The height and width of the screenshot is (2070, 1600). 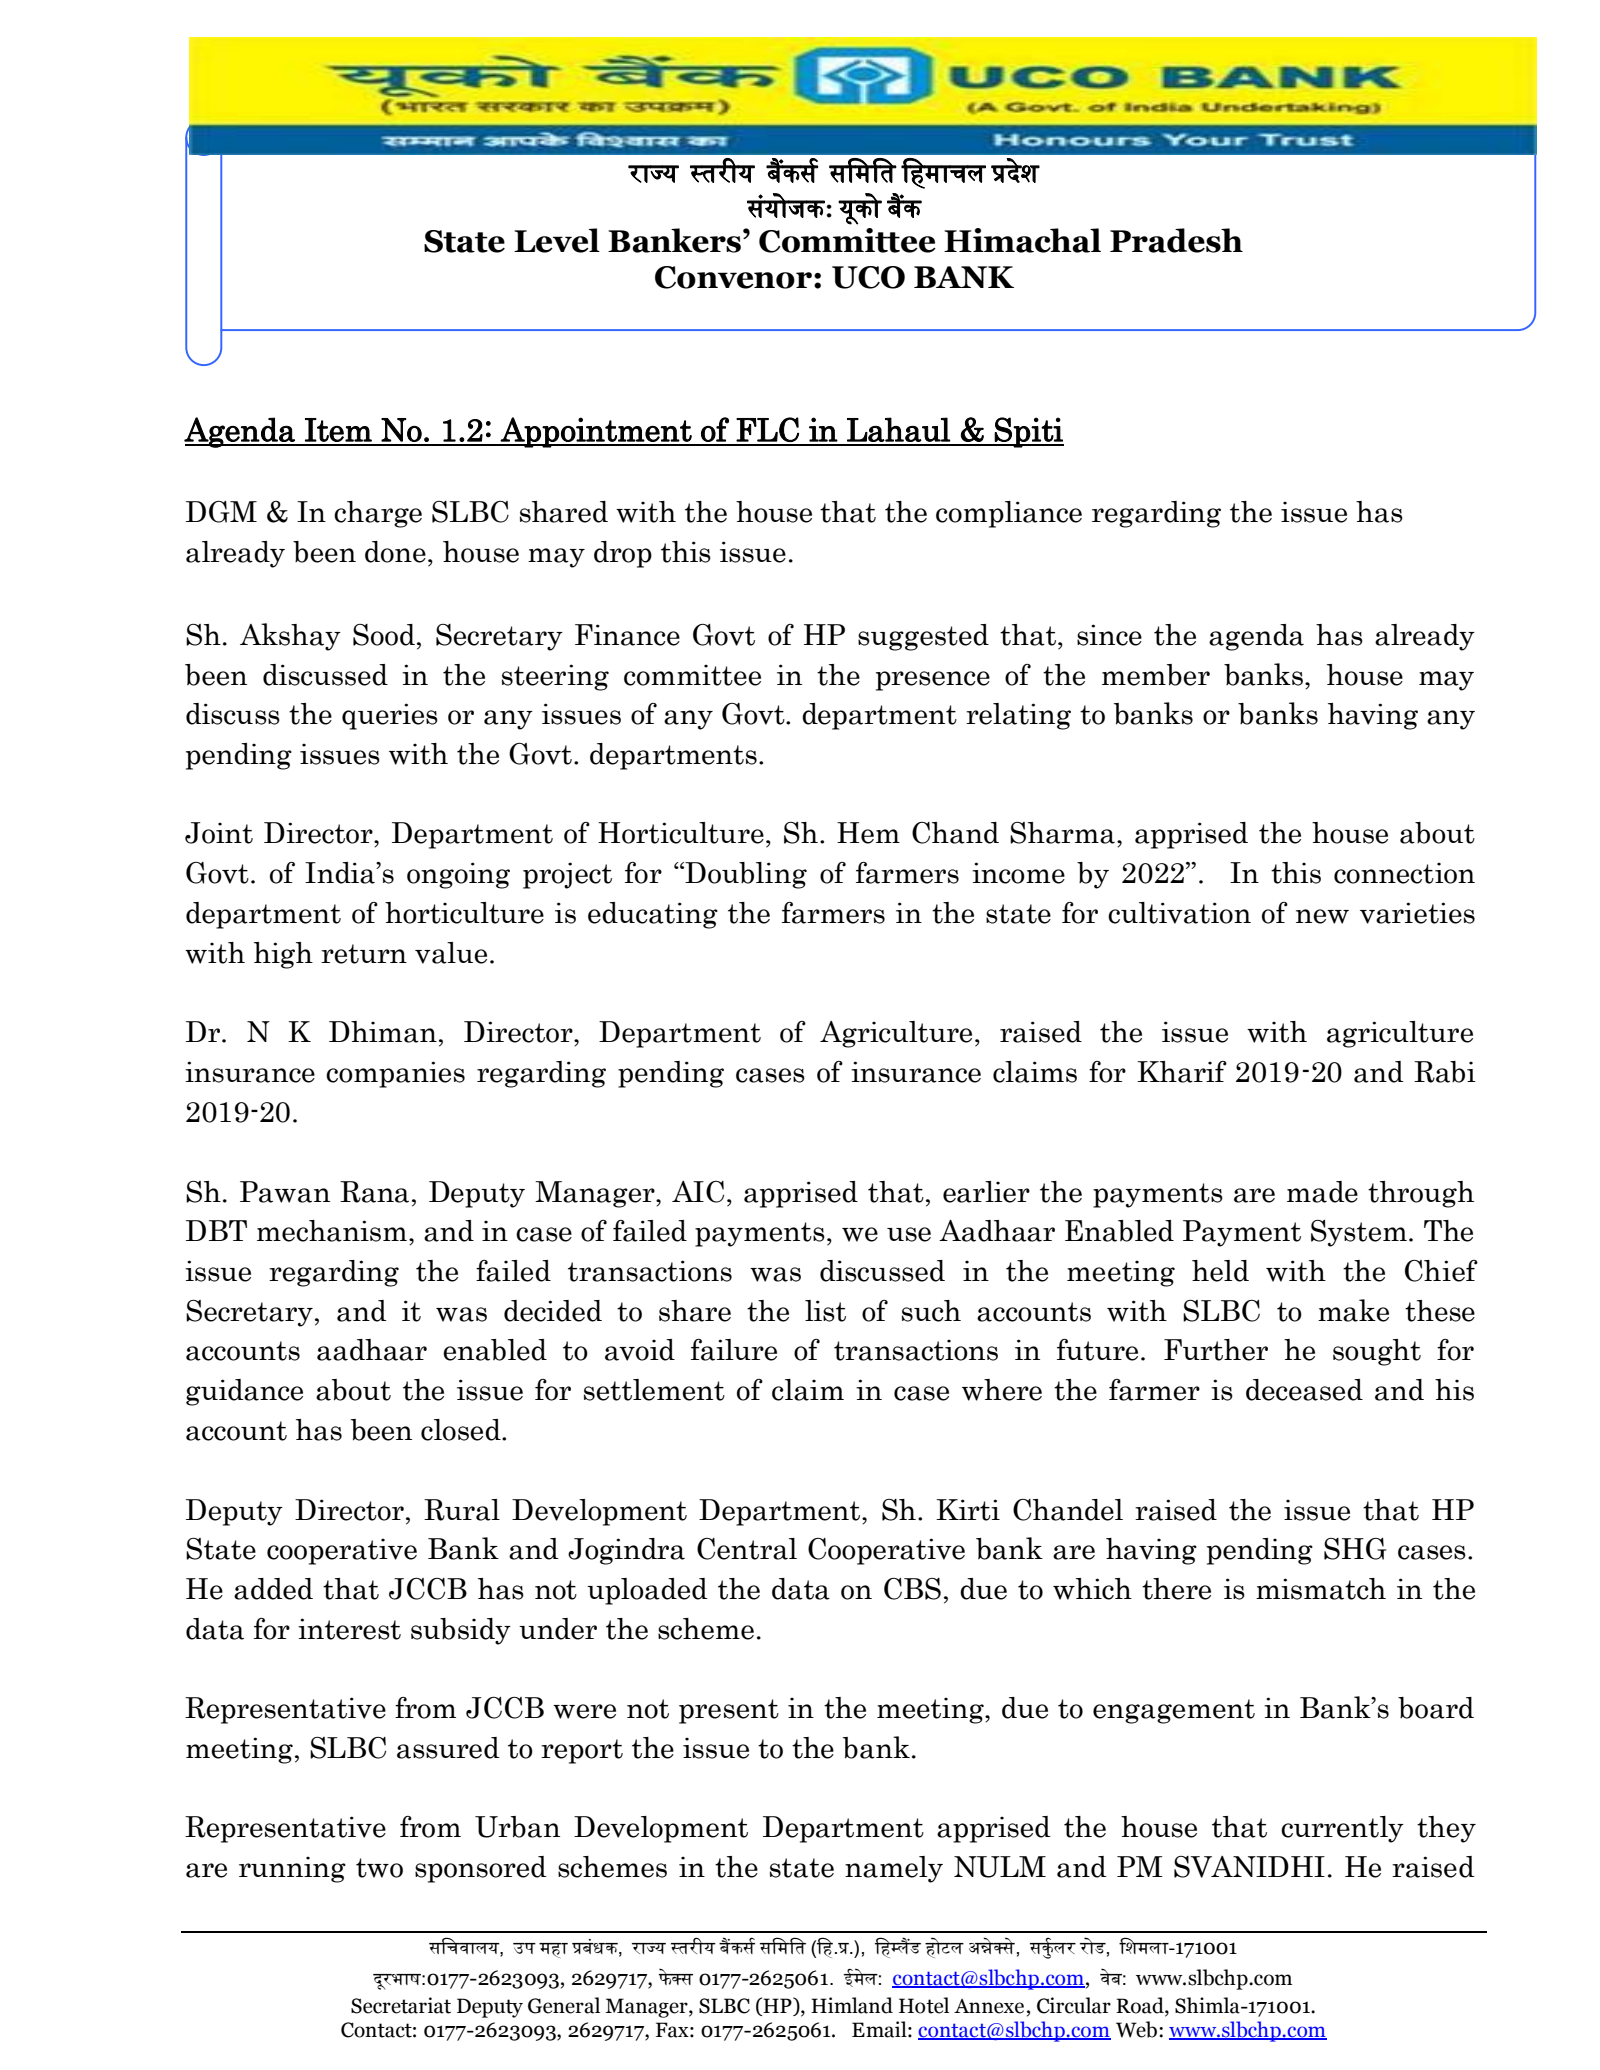 I want to click on list, so click(x=825, y=1311).
